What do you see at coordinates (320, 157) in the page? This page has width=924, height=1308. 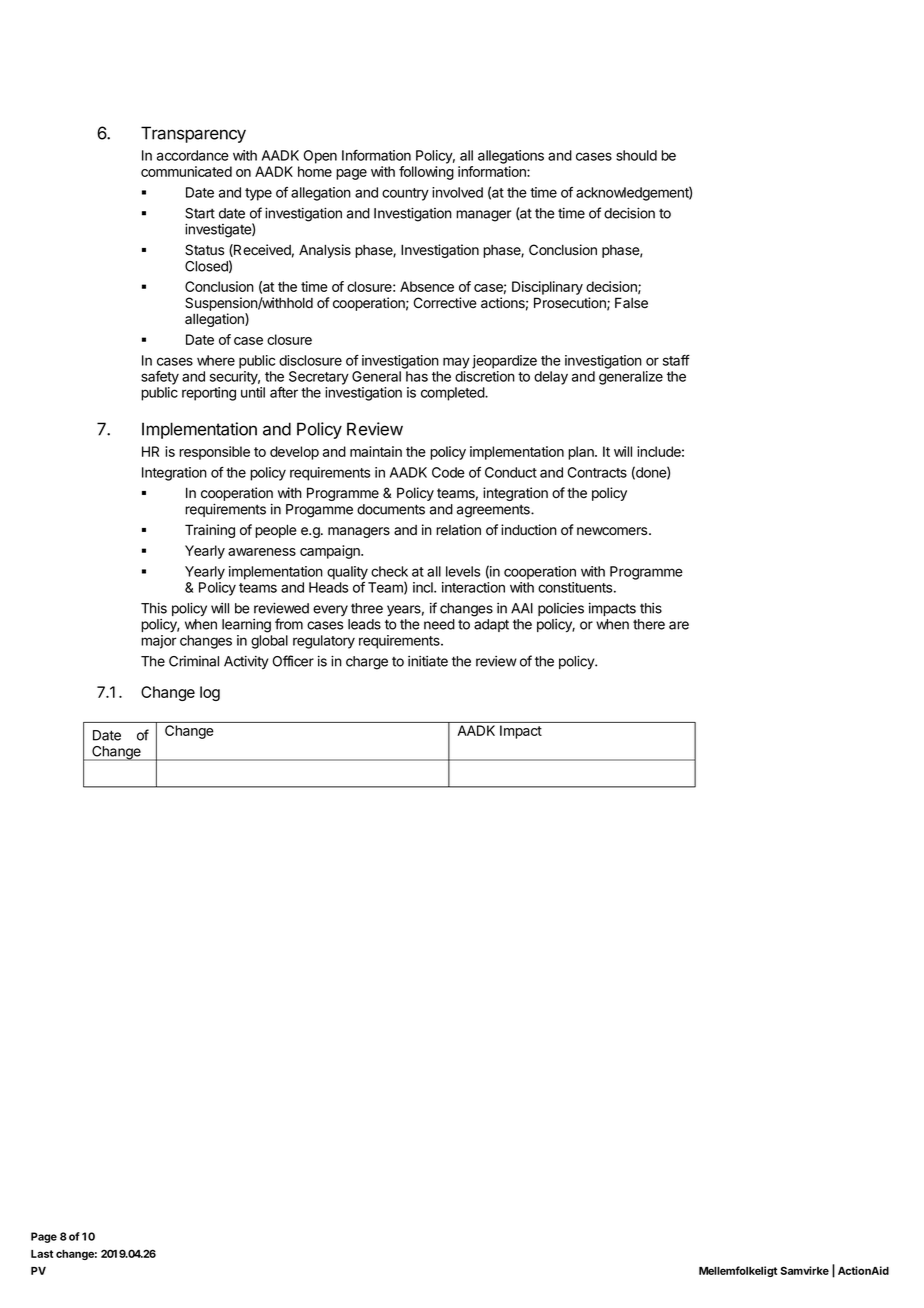 I see `Open` at bounding box center [320, 157].
